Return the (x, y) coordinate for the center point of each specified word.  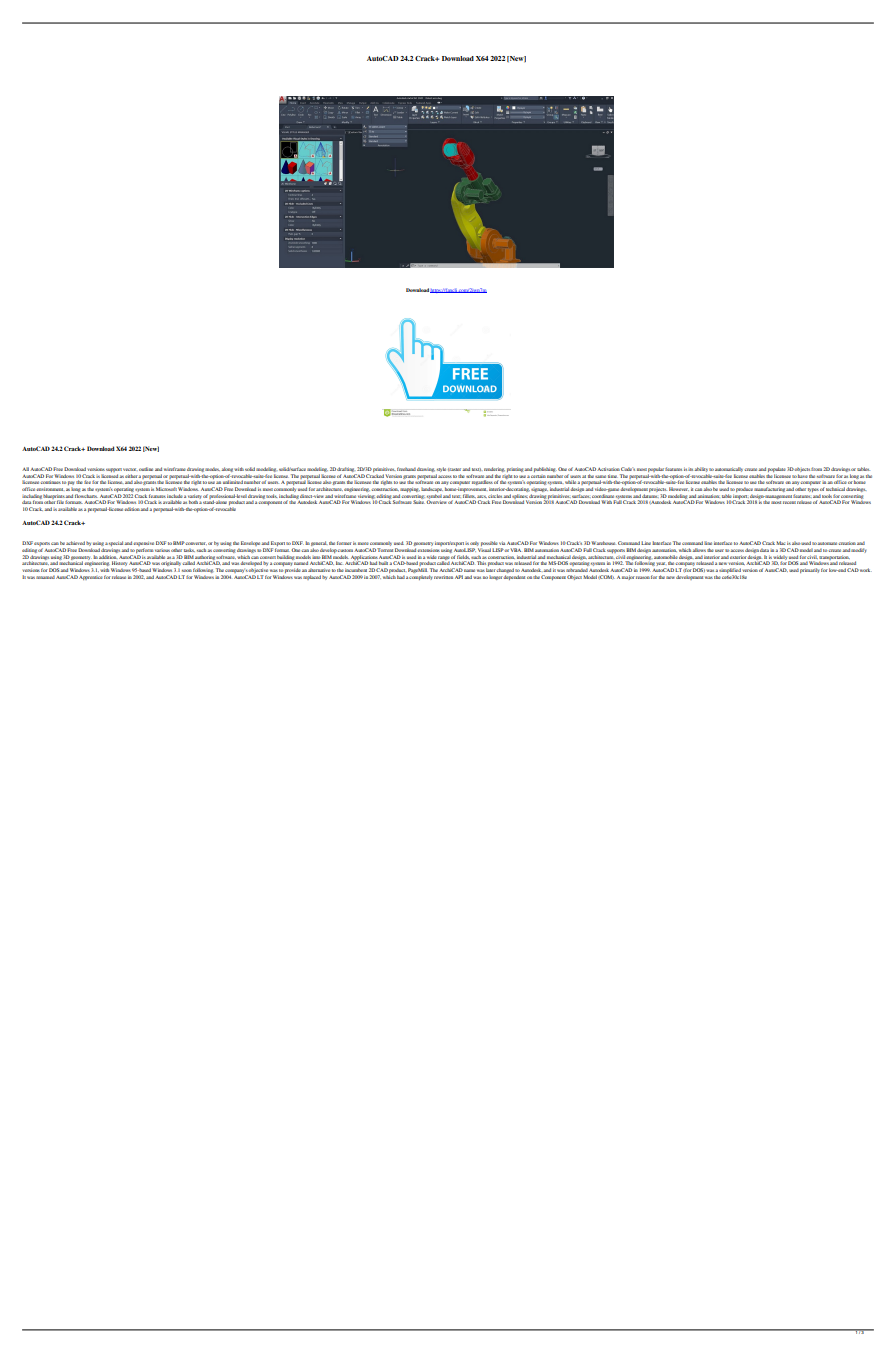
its (691, 469)
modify (858, 550)
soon (187, 570)
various (162, 550)
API (460, 577)
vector (129, 469)
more (363, 543)
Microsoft (166, 489)
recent (789, 502)
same (600, 476)
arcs (482, 496)
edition (132, 509)
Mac (780, 543)
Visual (484, 550)
